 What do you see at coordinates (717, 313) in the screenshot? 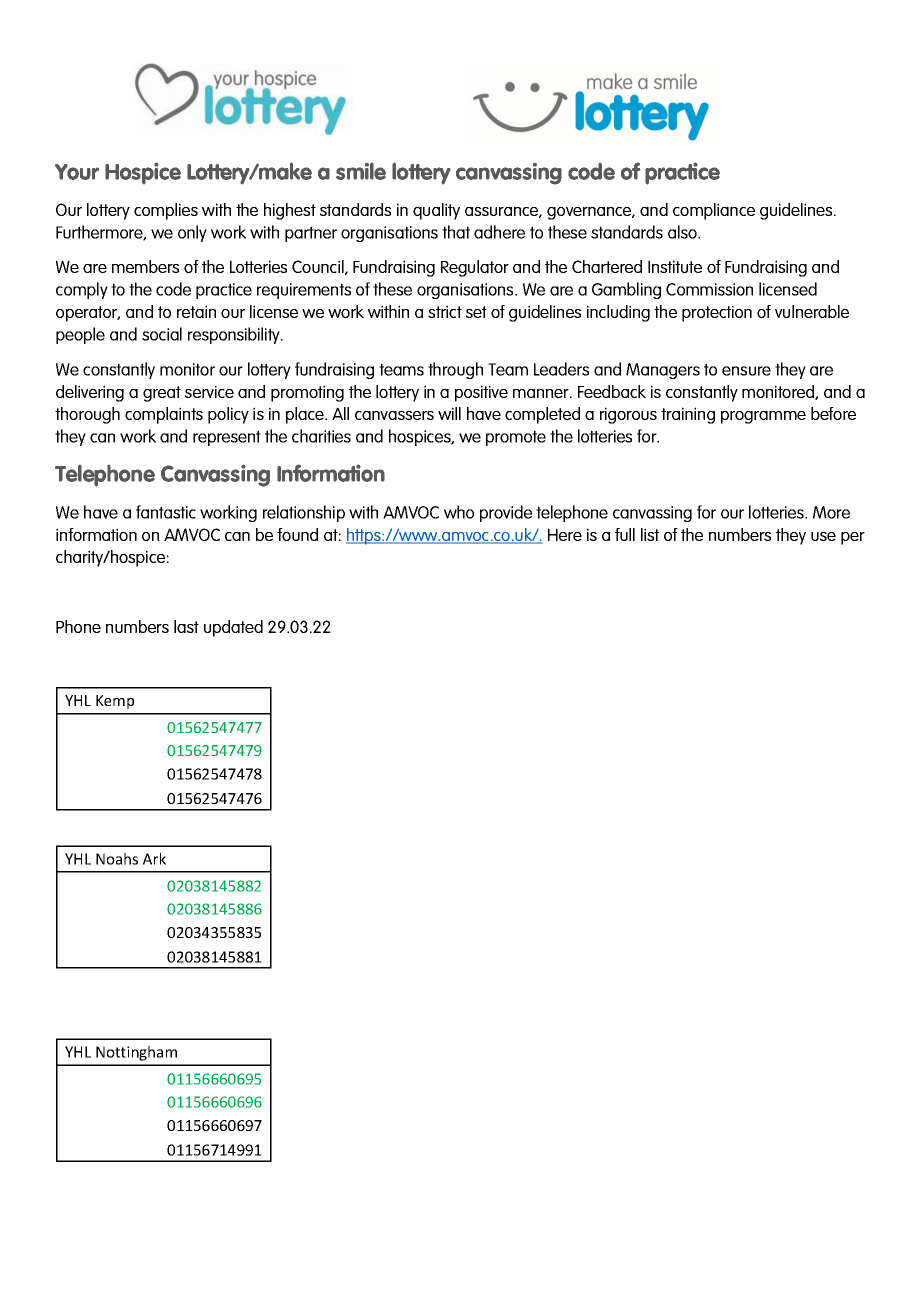
I see `protection` at bounding box center [717, 313].
